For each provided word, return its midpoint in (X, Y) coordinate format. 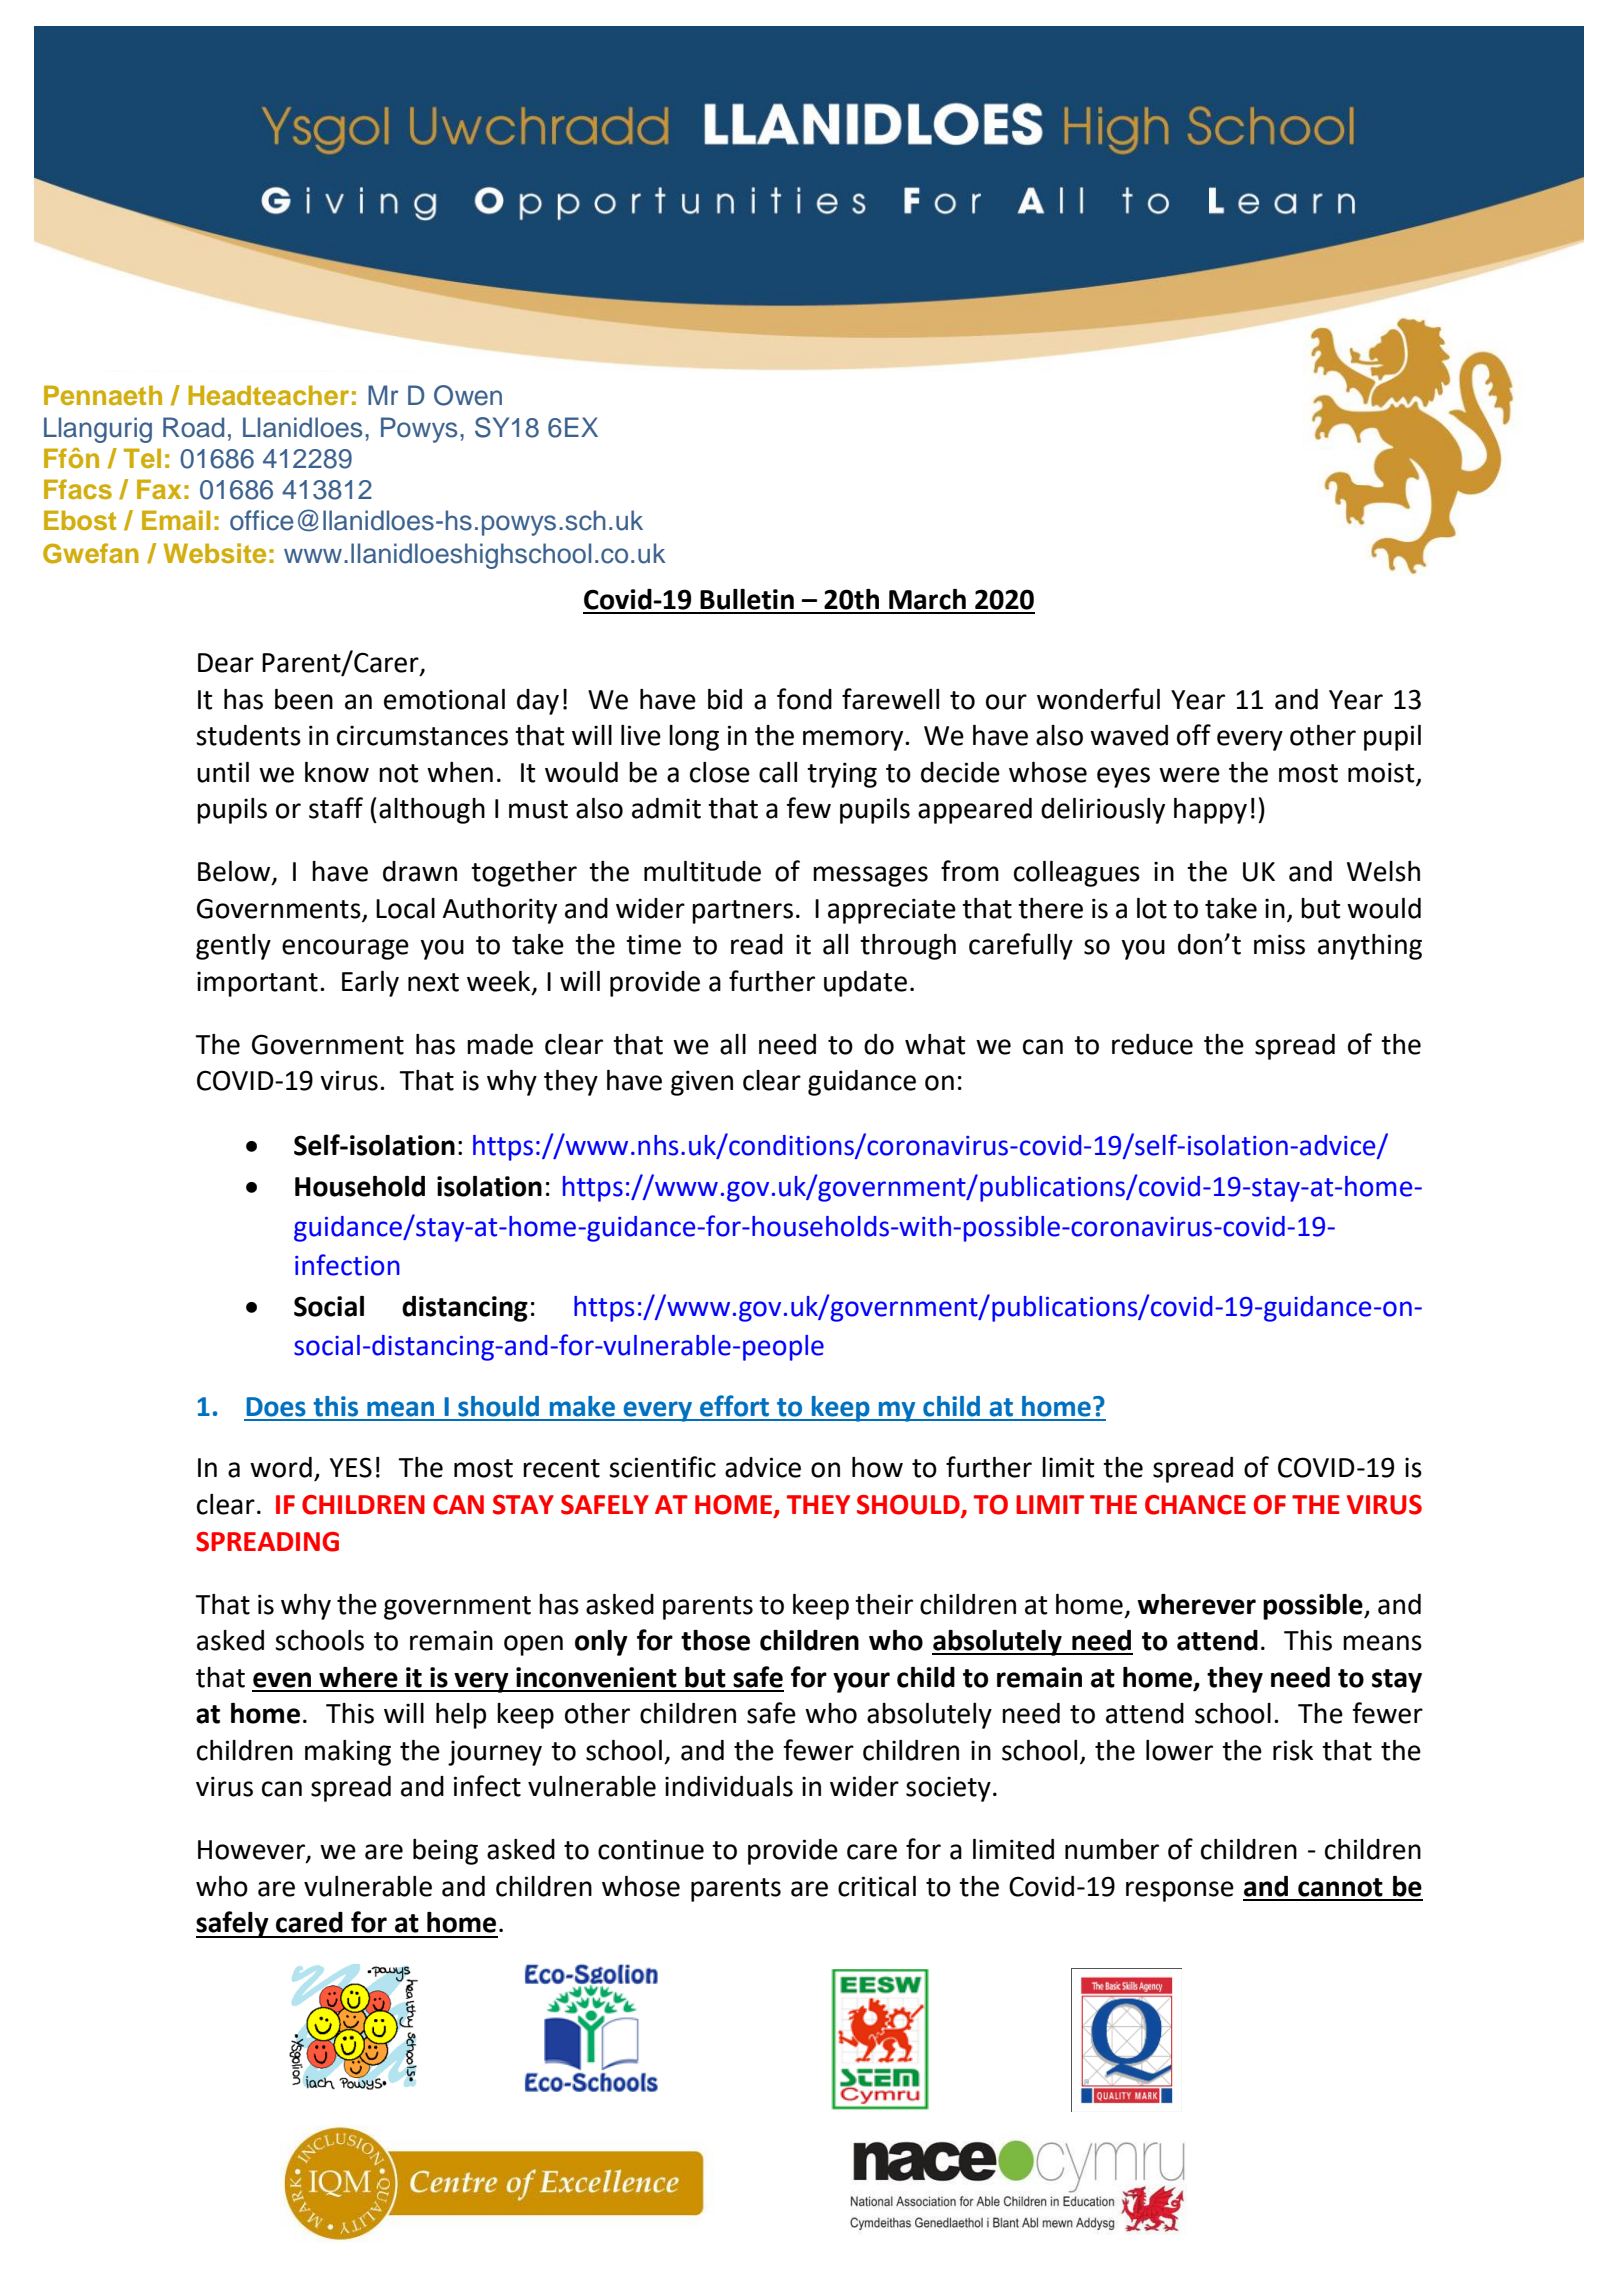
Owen (468, 395)
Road (193, 427)
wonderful (1098, 699)
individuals (729, 1786)
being (445, 1852)
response (1180, 1891)
